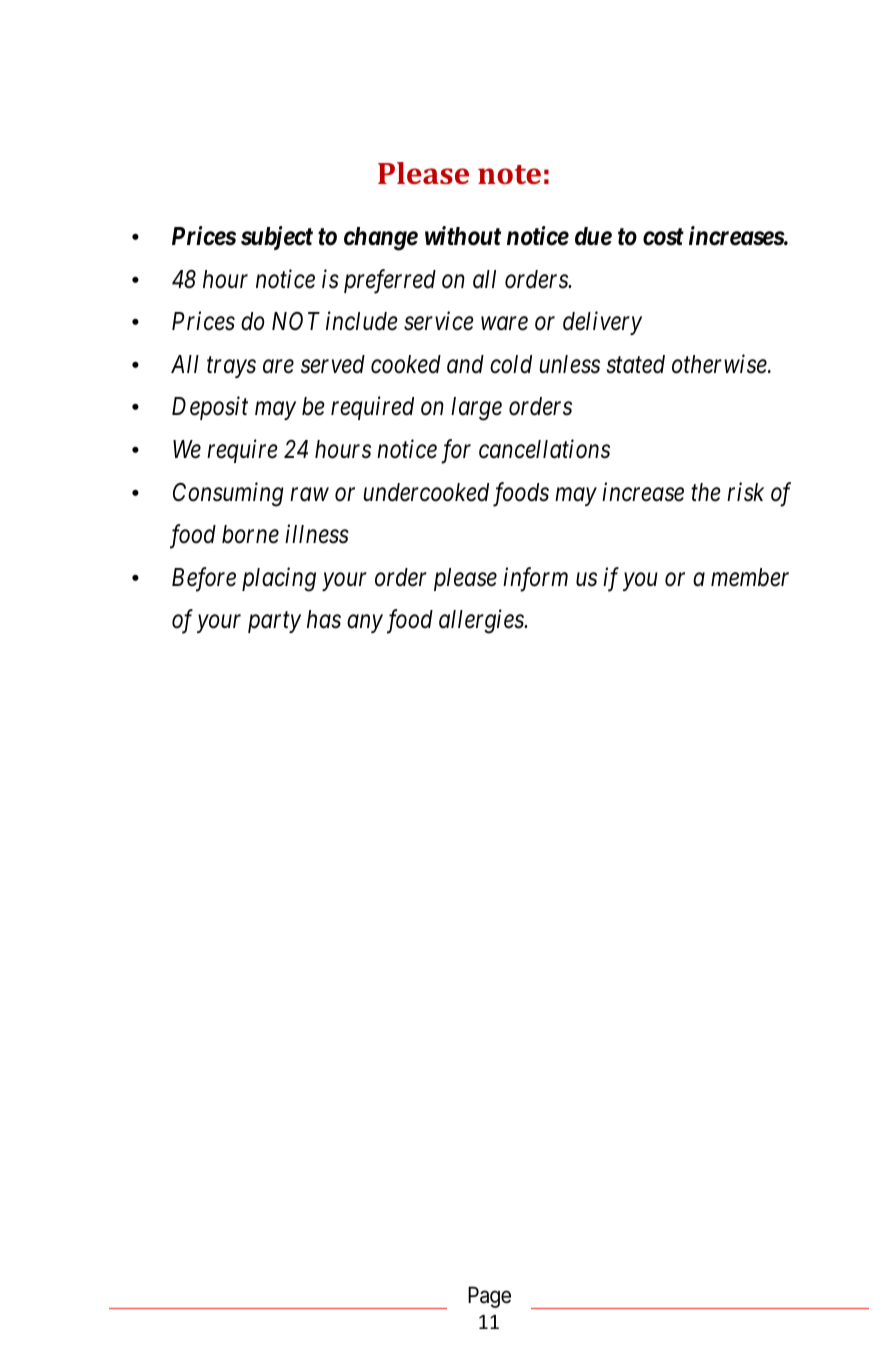  Describe the element at coordinates (463, 236) in the screenshot. I see `without` at that location.
